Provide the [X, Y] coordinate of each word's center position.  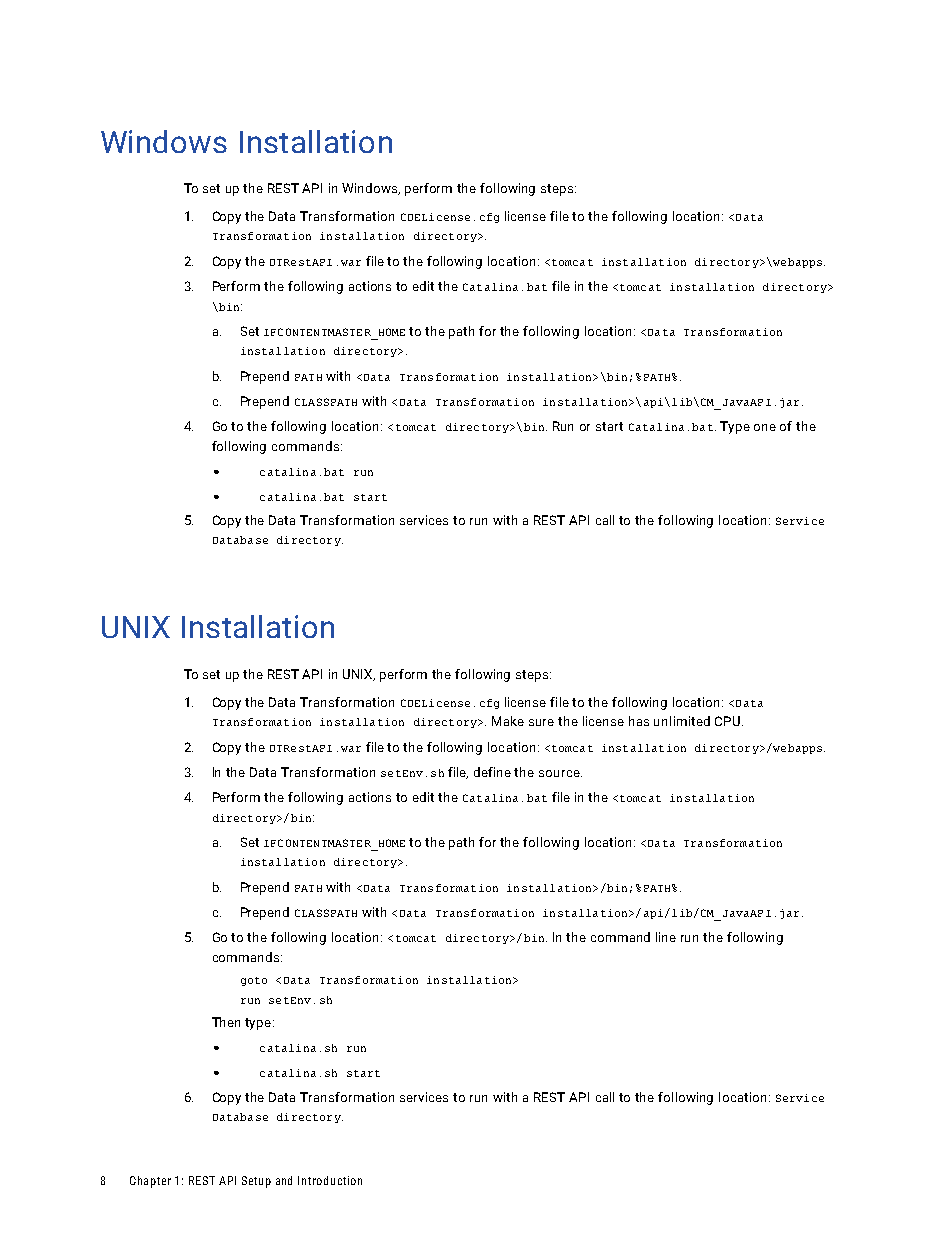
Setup [256, 1182]
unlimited [682, 721]
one [765, 427]
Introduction [330, 1180]
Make [508, 721]
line [666, 937]
